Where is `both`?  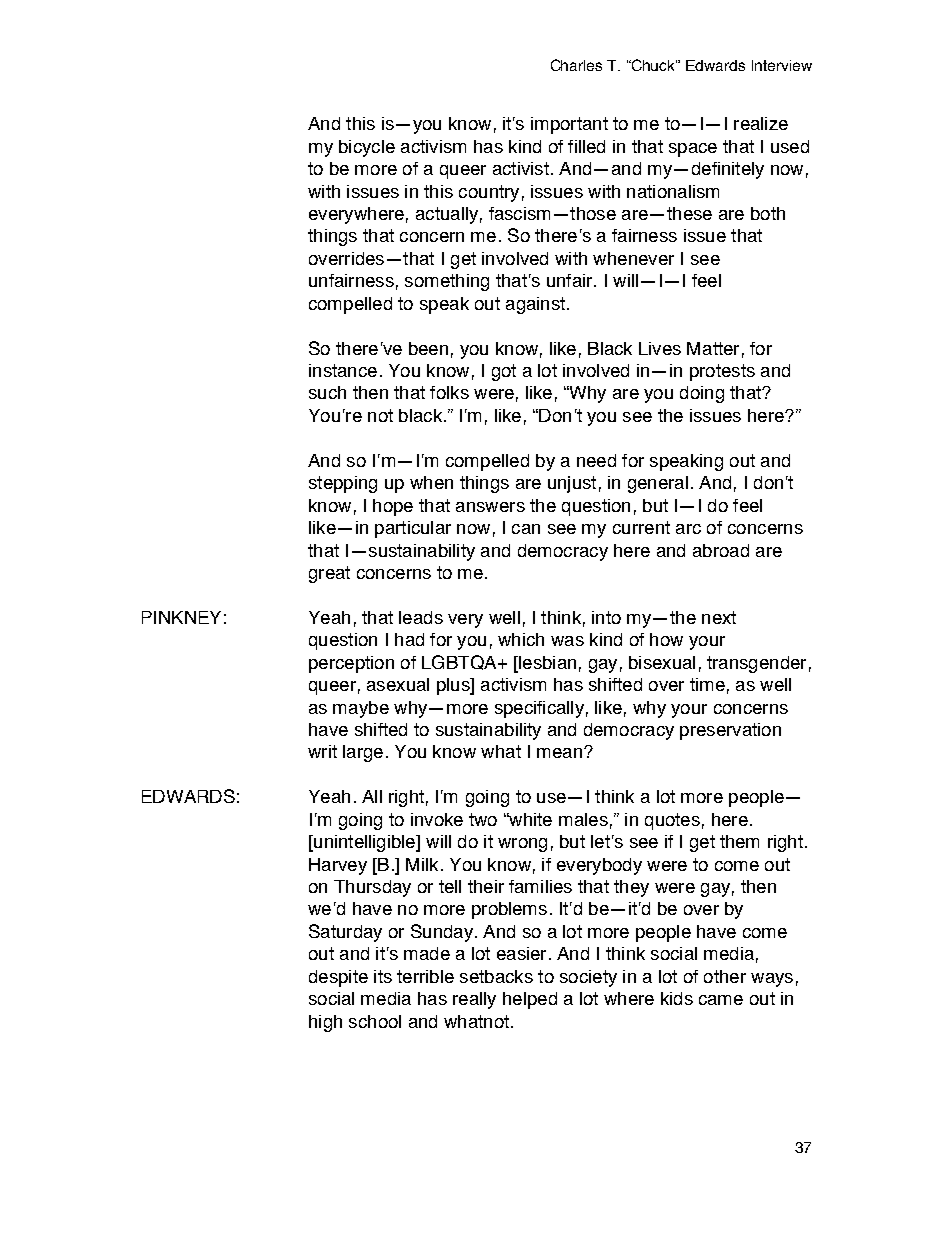
both is located at coordinates (768, 213).
